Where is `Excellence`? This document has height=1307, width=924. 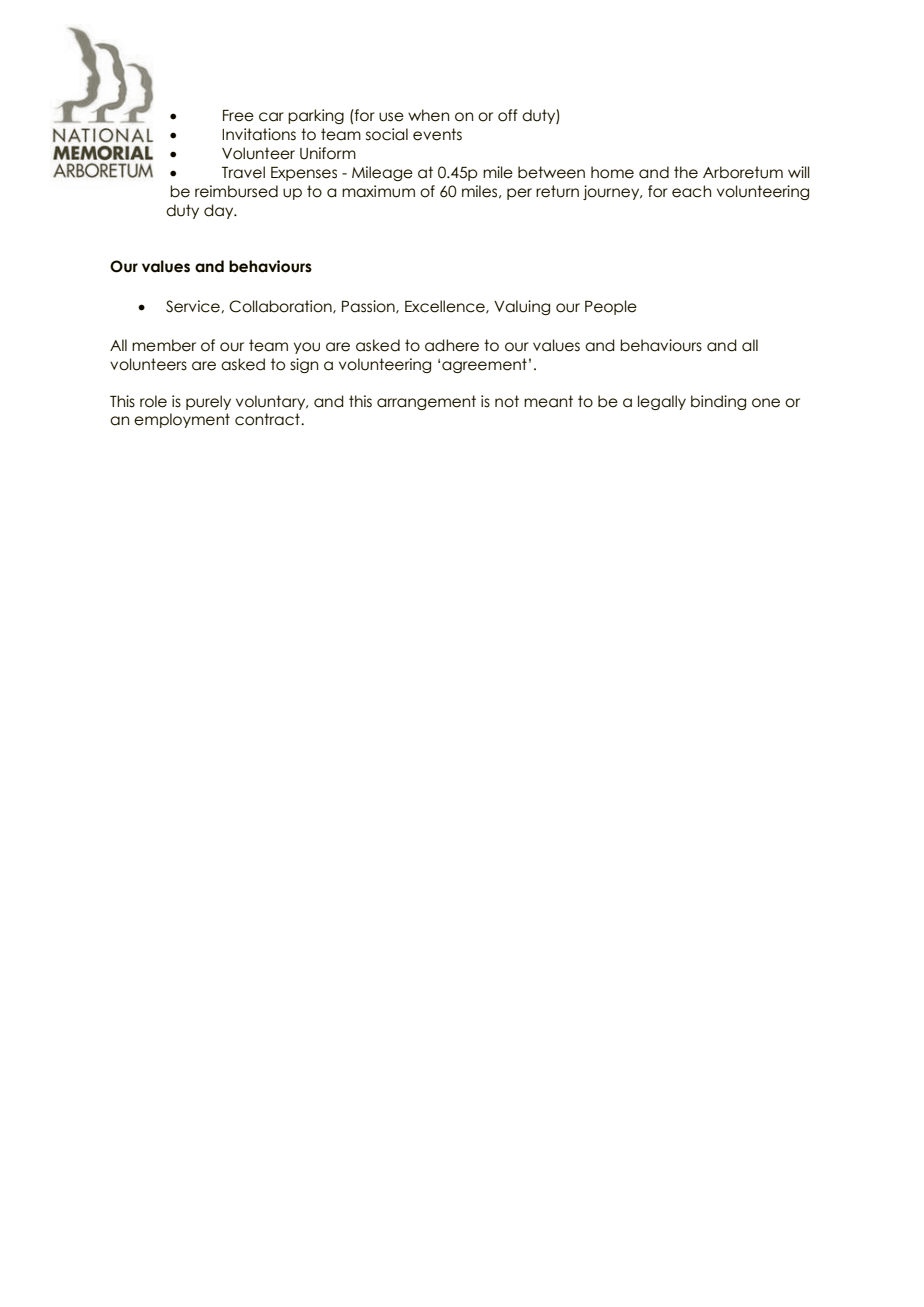
Excellence is located at coordinates (446, 307).
